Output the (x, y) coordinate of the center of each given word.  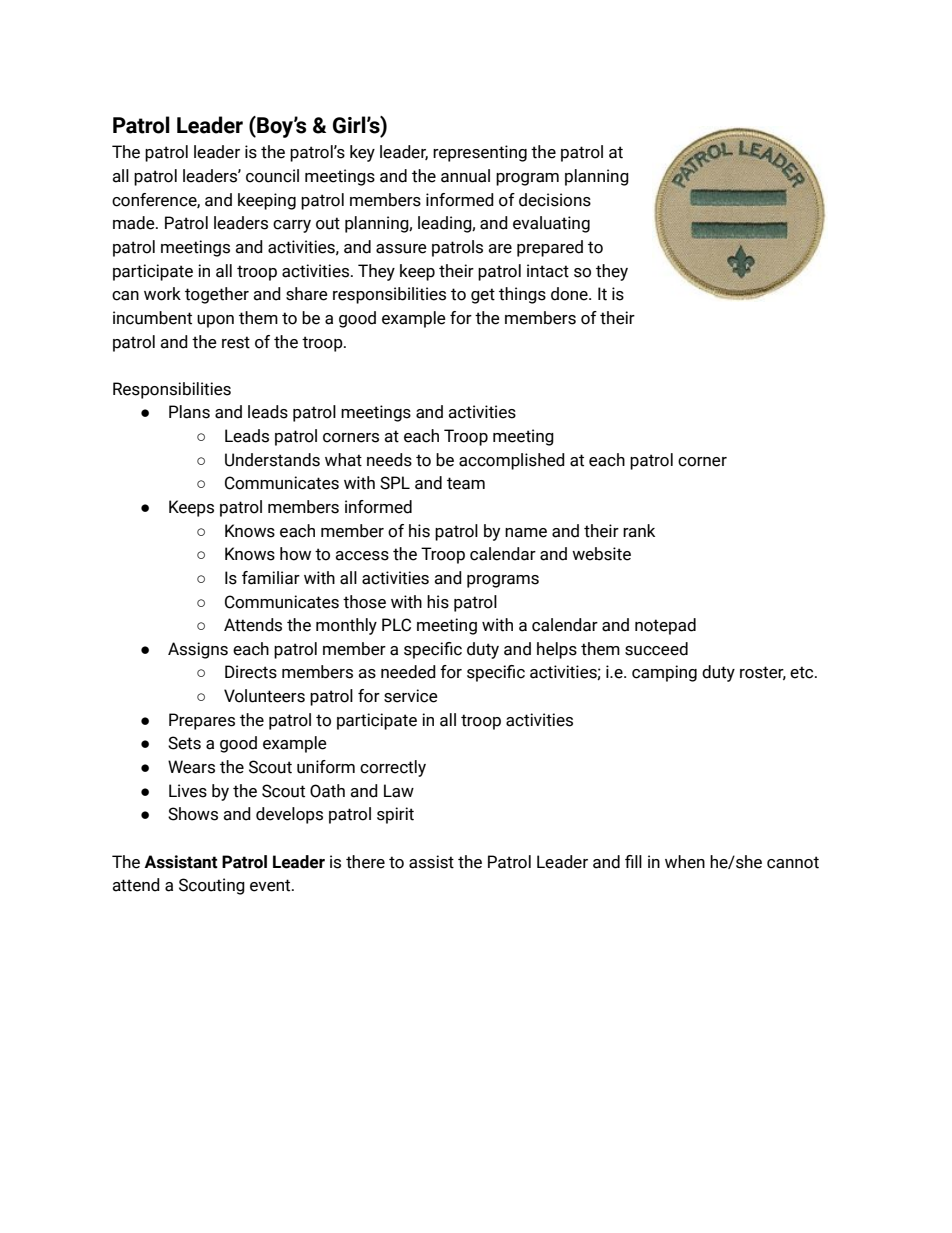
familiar (271, 578)
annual (465, 176)
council (272, 176)
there (365, 862)
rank (639, 531)
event (271, 885)
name (526, 533)
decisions (555, 200)
